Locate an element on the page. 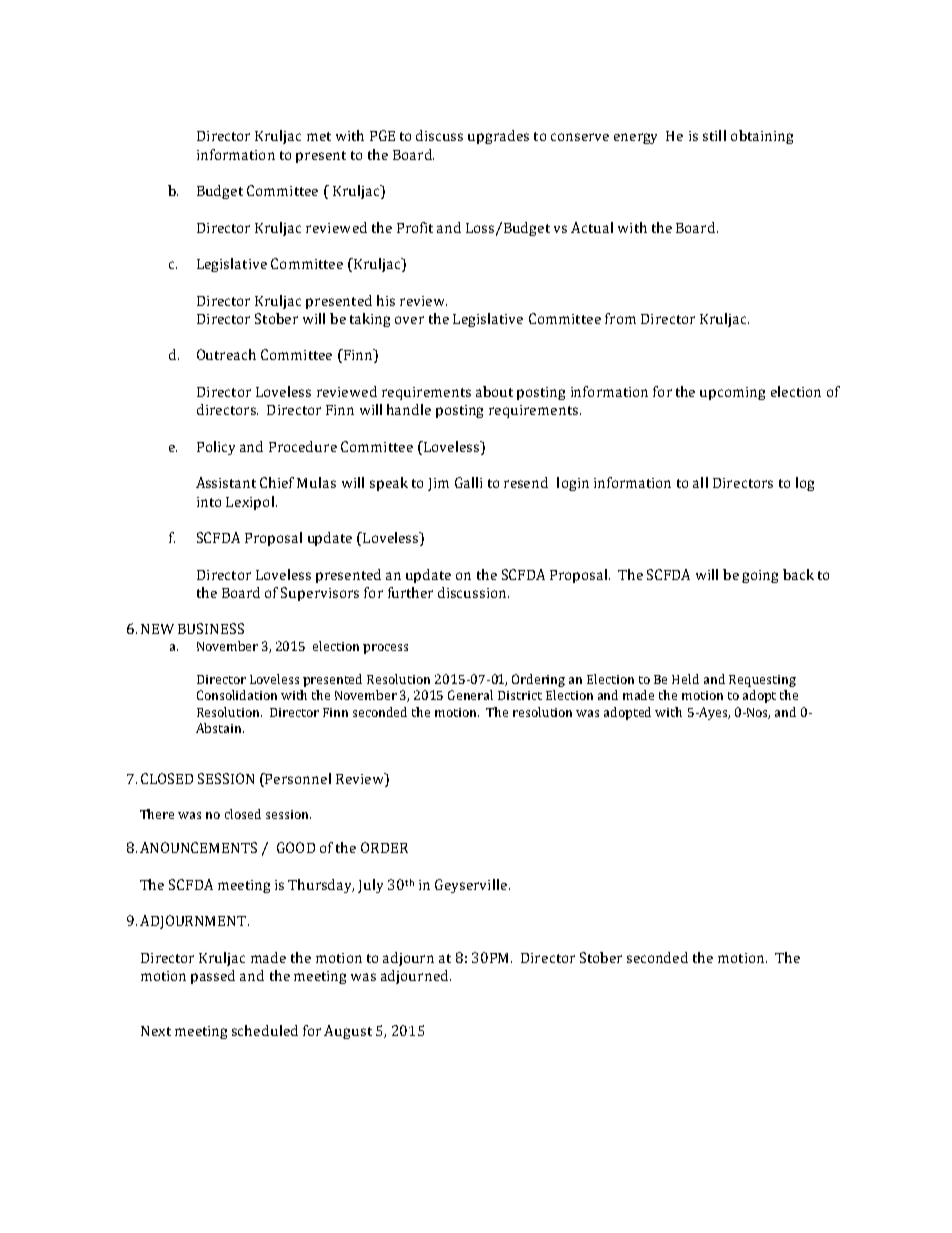 The width and height of the image is (952, 1233). August is located at coordinates (348, 1032).
